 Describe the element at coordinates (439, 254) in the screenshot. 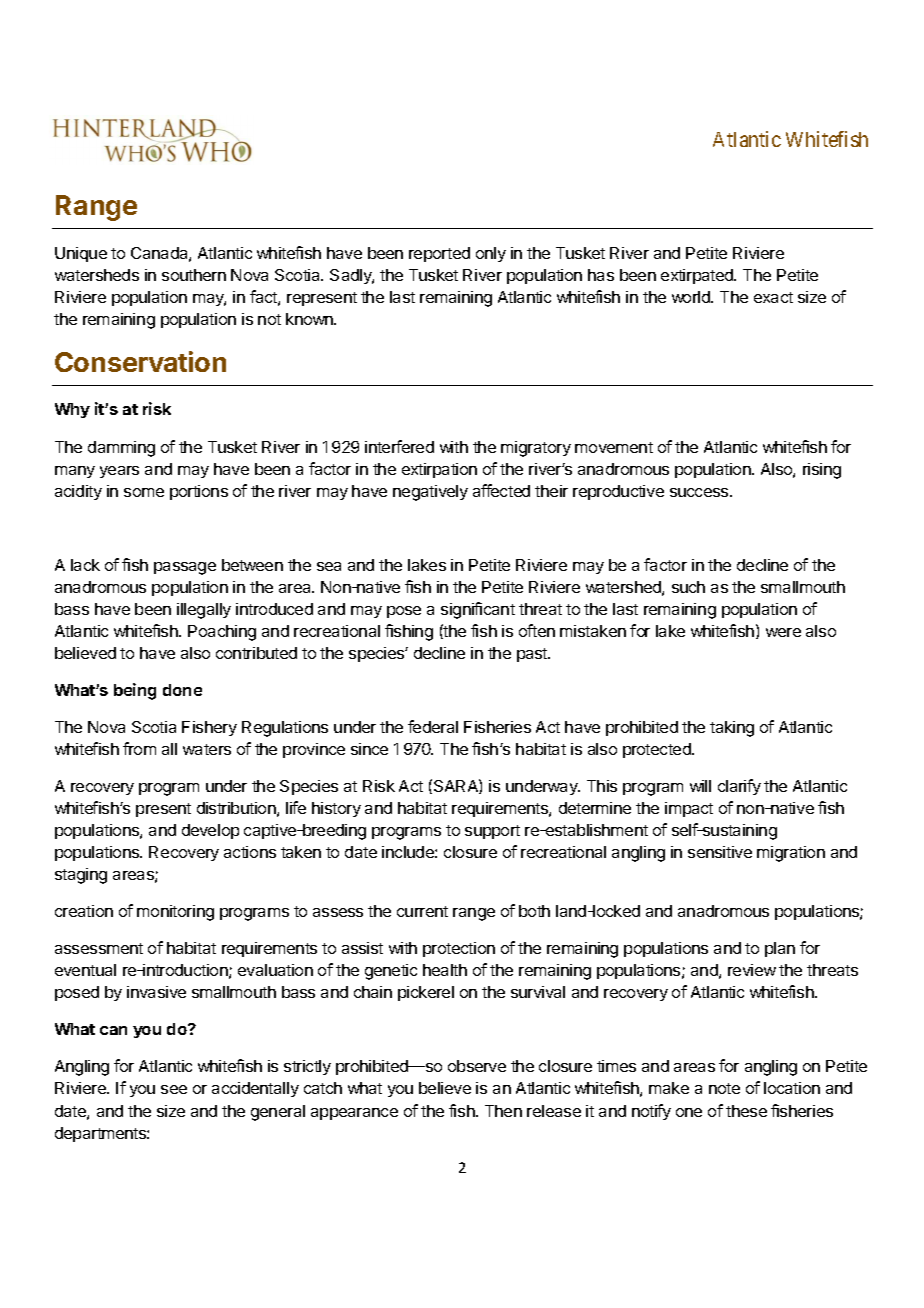

I see `reported` at that location.
